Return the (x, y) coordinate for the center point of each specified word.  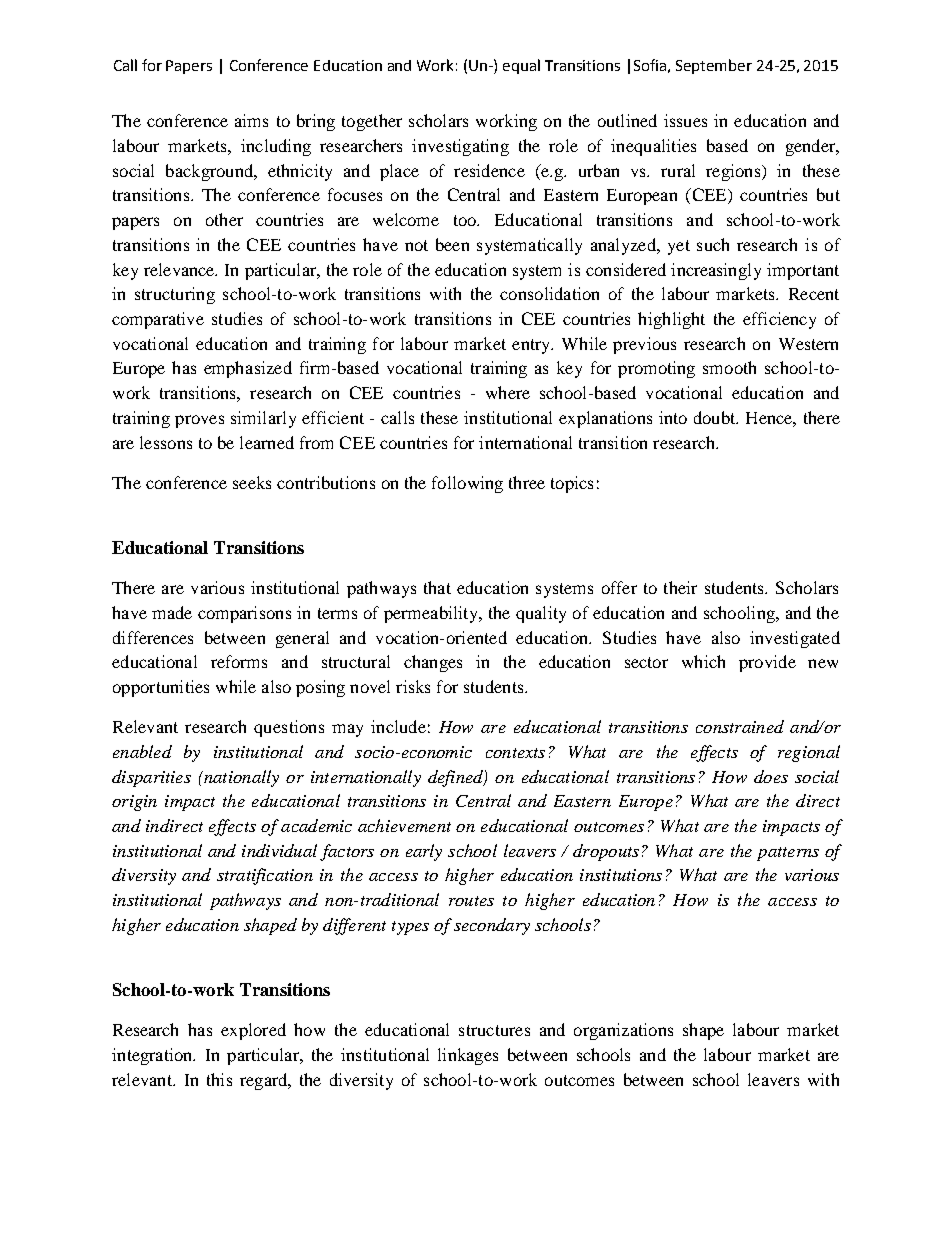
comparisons (244, 614)
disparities (151, 778)
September (714, 66)
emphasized (248, 369)
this (219, 1079)
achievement (404, 825)
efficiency (779, 320)
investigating (460, 147)
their (680, 587)
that (437, 587)
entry (532, 346)
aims (251, 120)
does (771, 776)
